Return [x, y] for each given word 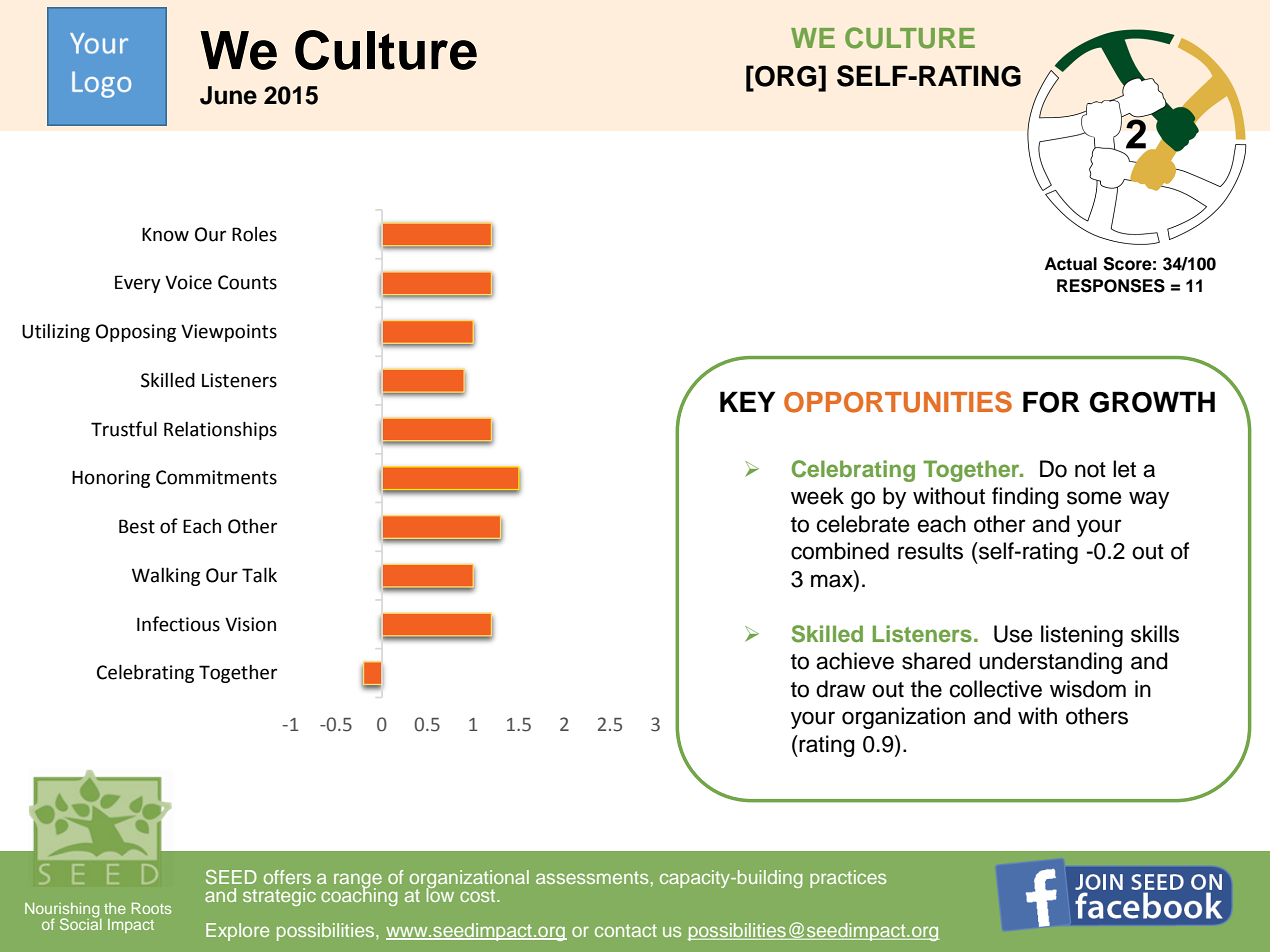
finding [1025, 498]
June [228, 95]
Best [137, 526]
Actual [1070, 264]
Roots [151, 908]
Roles [254, 234]
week [817, 496]
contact [626, 930]
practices [848, 879]
